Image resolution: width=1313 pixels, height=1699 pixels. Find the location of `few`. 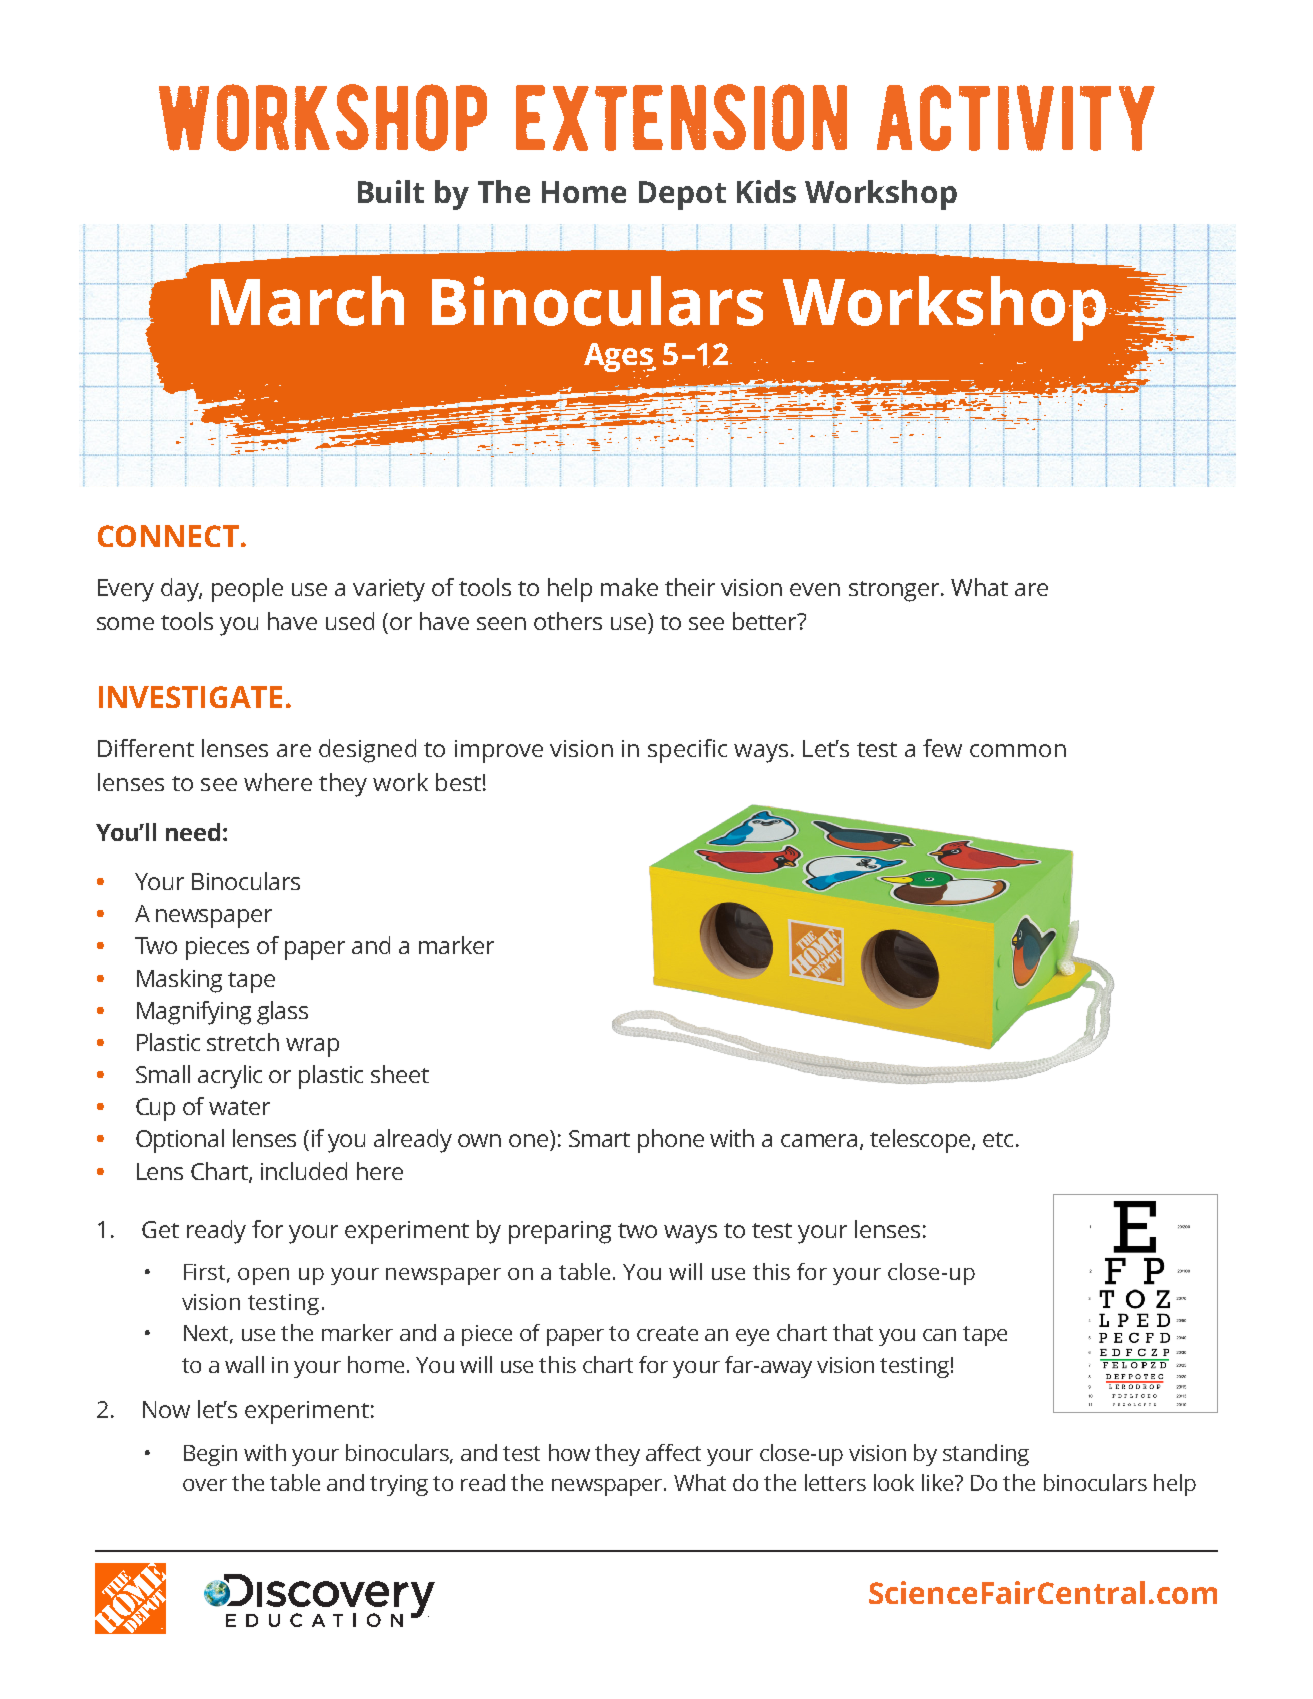

few is located at coordinates (942, 748).
